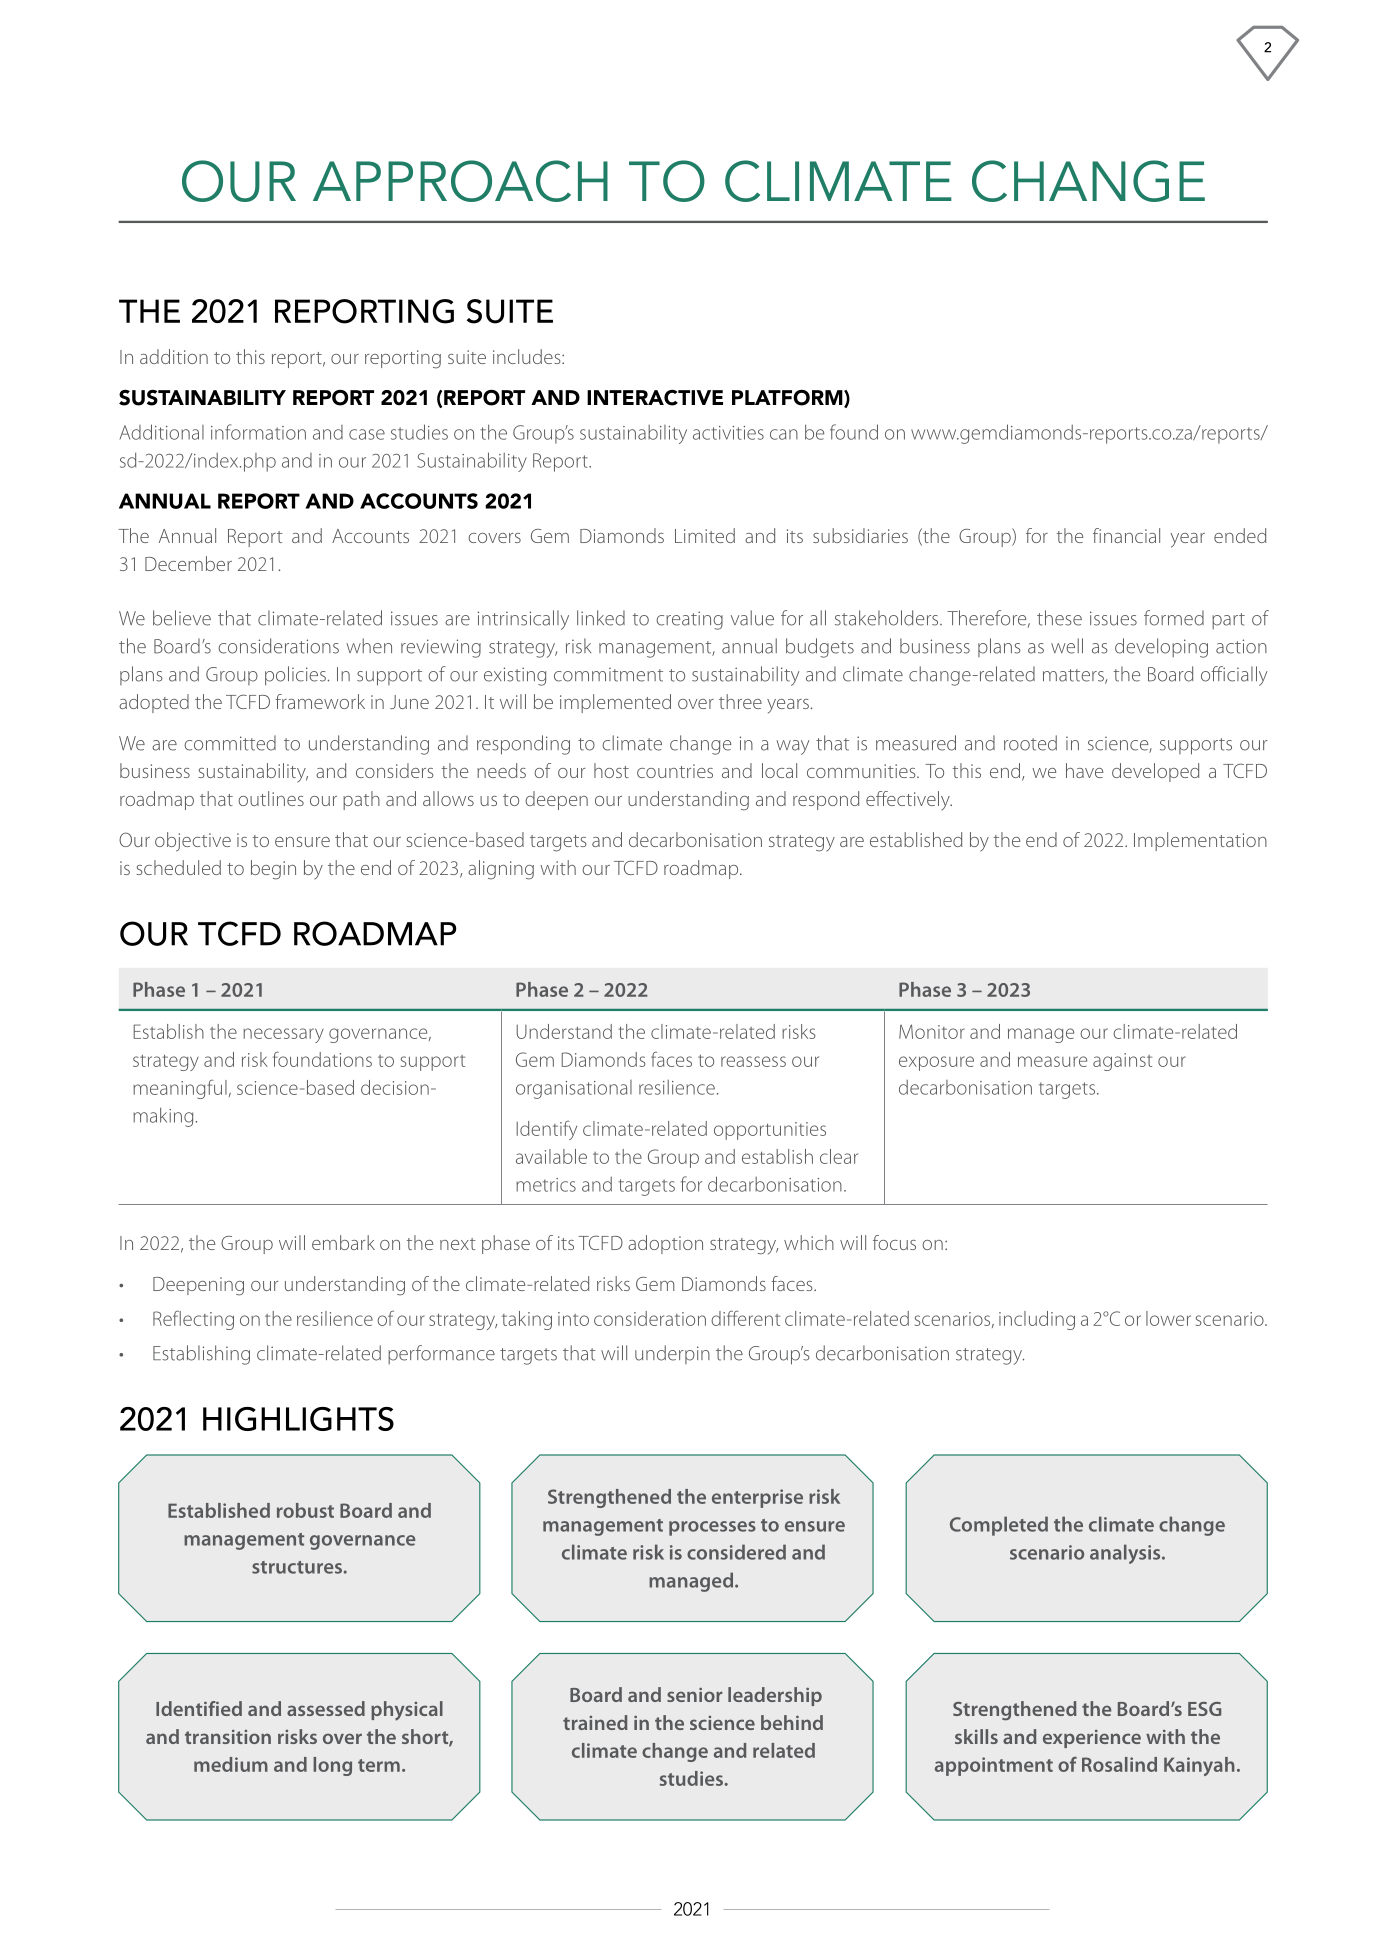 The image size is (1385, 1959). I want to click on necessary, so click(283, 1035).
